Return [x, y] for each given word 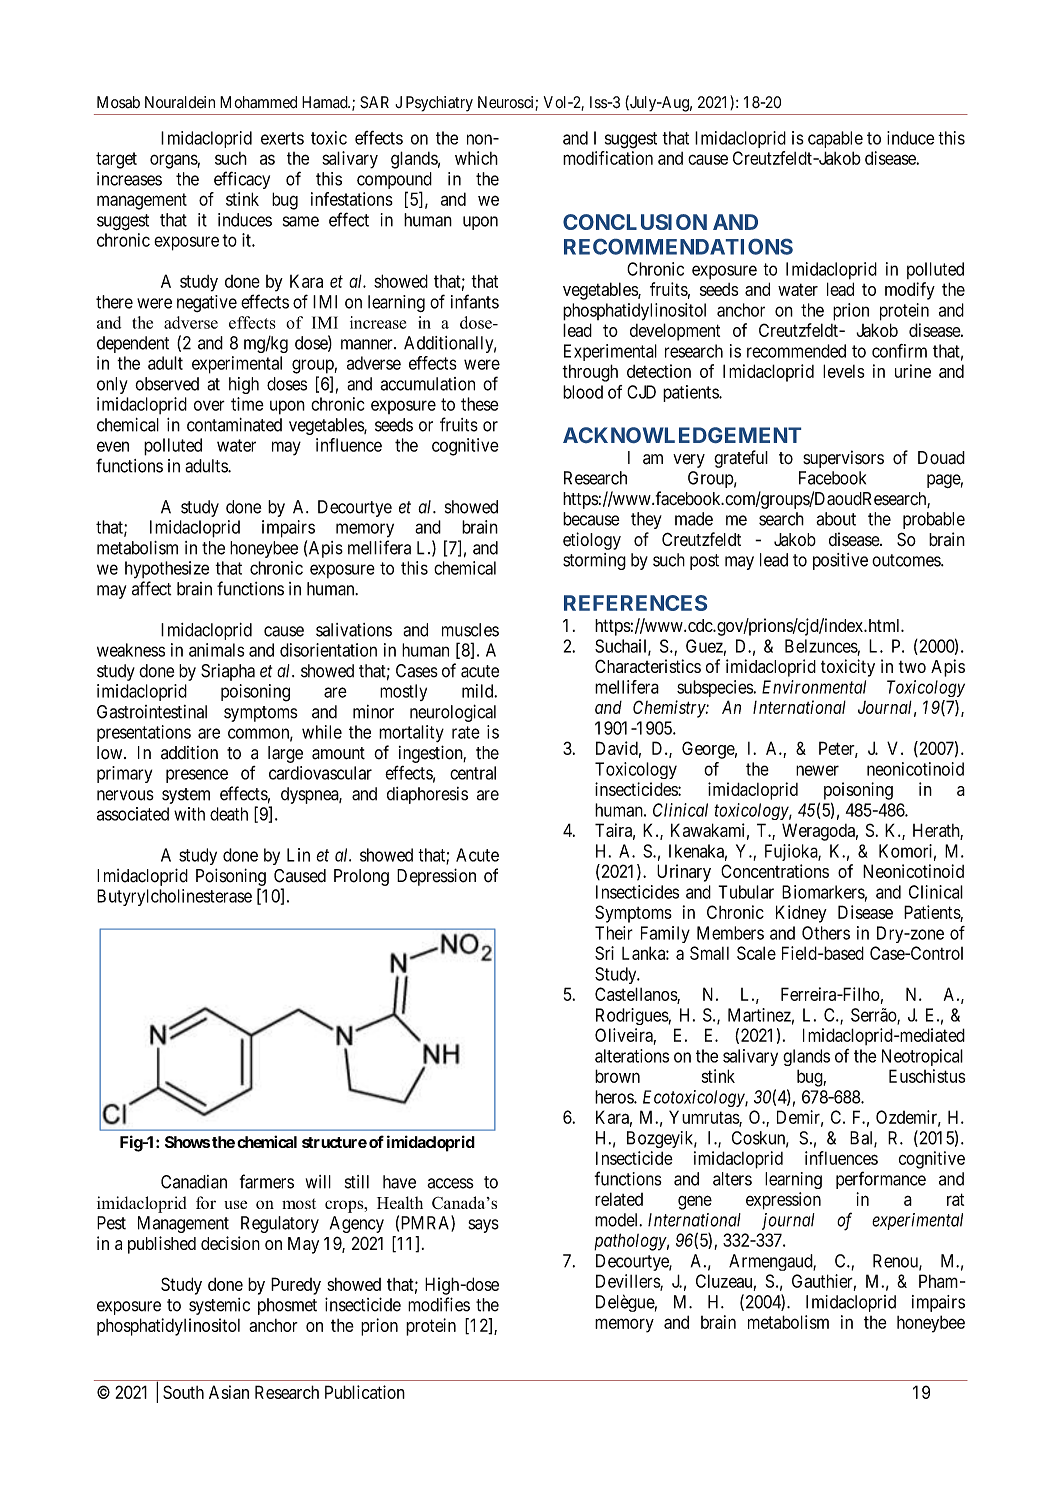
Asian [229, 1392]
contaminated [234, 425]
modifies [439, 1304]
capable [835, 139]
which [476, 158]
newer [817, 770]
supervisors [843, 459]
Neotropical [922, 1057]
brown [617, 1076]
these [480, 404]
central [473, 773]
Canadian [194, 1182]
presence [197, 776]
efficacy [242, 180]
